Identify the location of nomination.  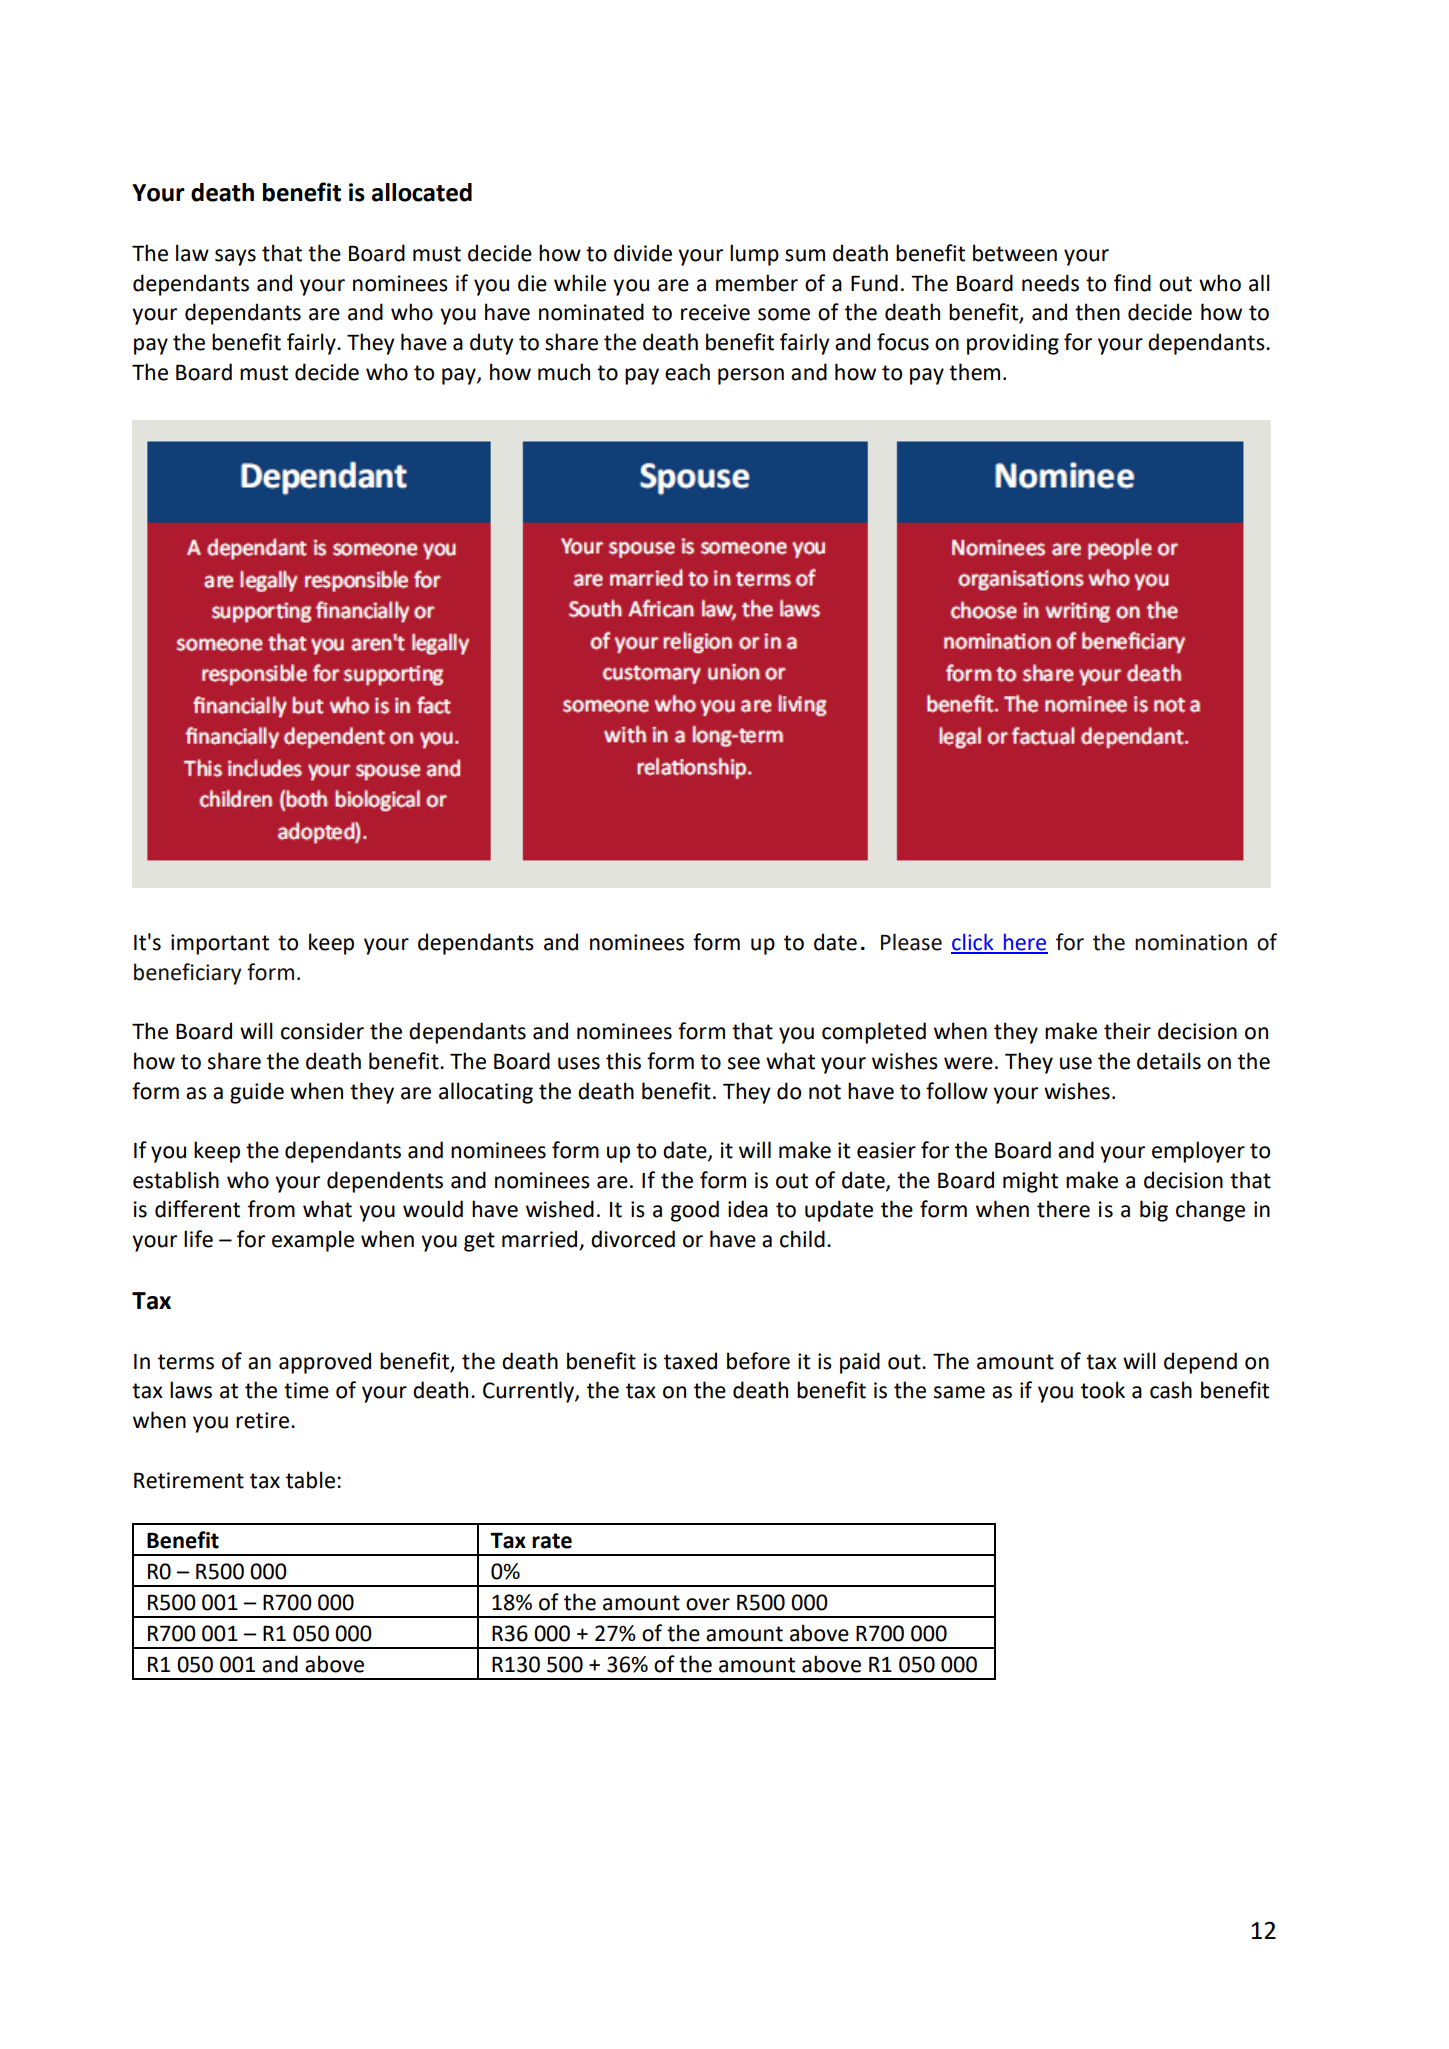
(1191, 942).
